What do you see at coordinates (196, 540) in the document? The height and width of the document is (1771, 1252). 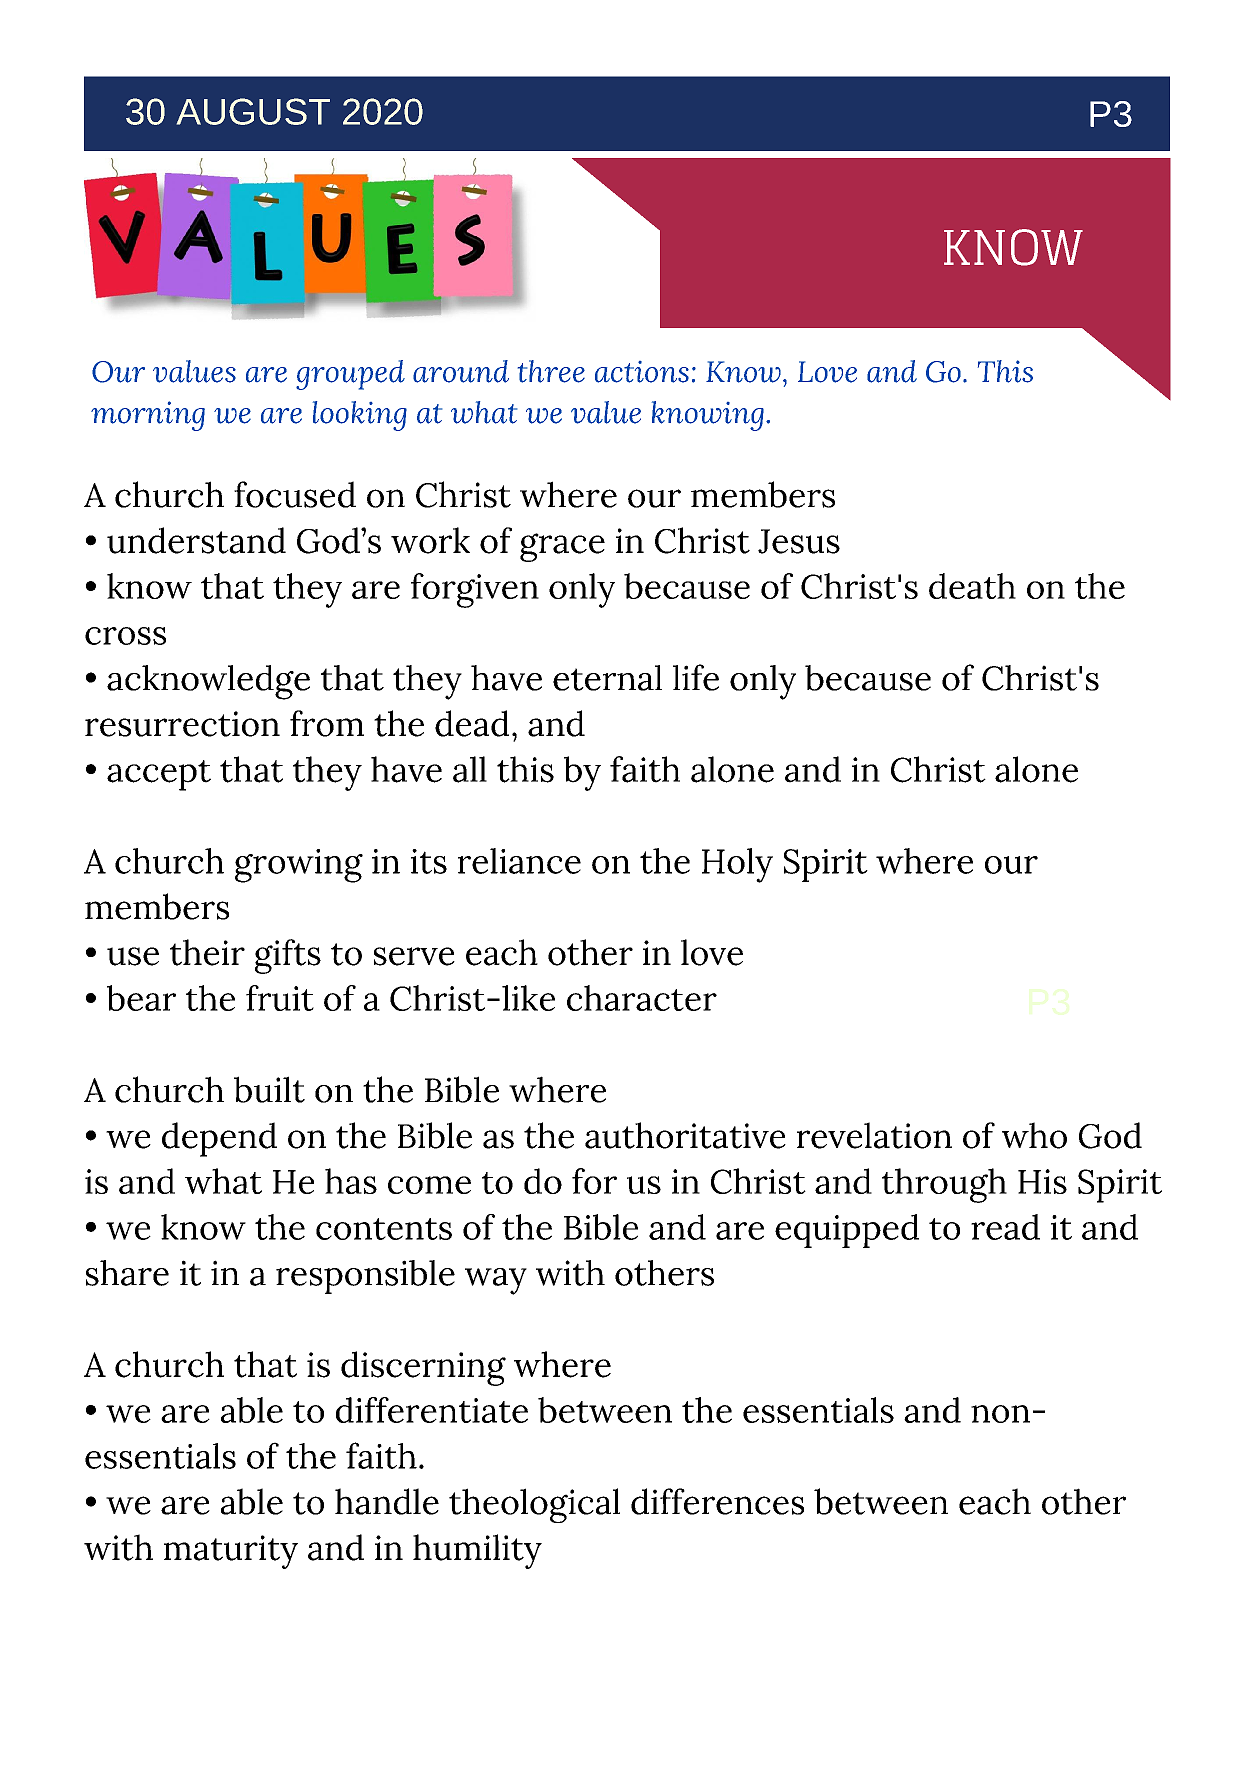 I see `understand` at bounding box center [196, 540].
